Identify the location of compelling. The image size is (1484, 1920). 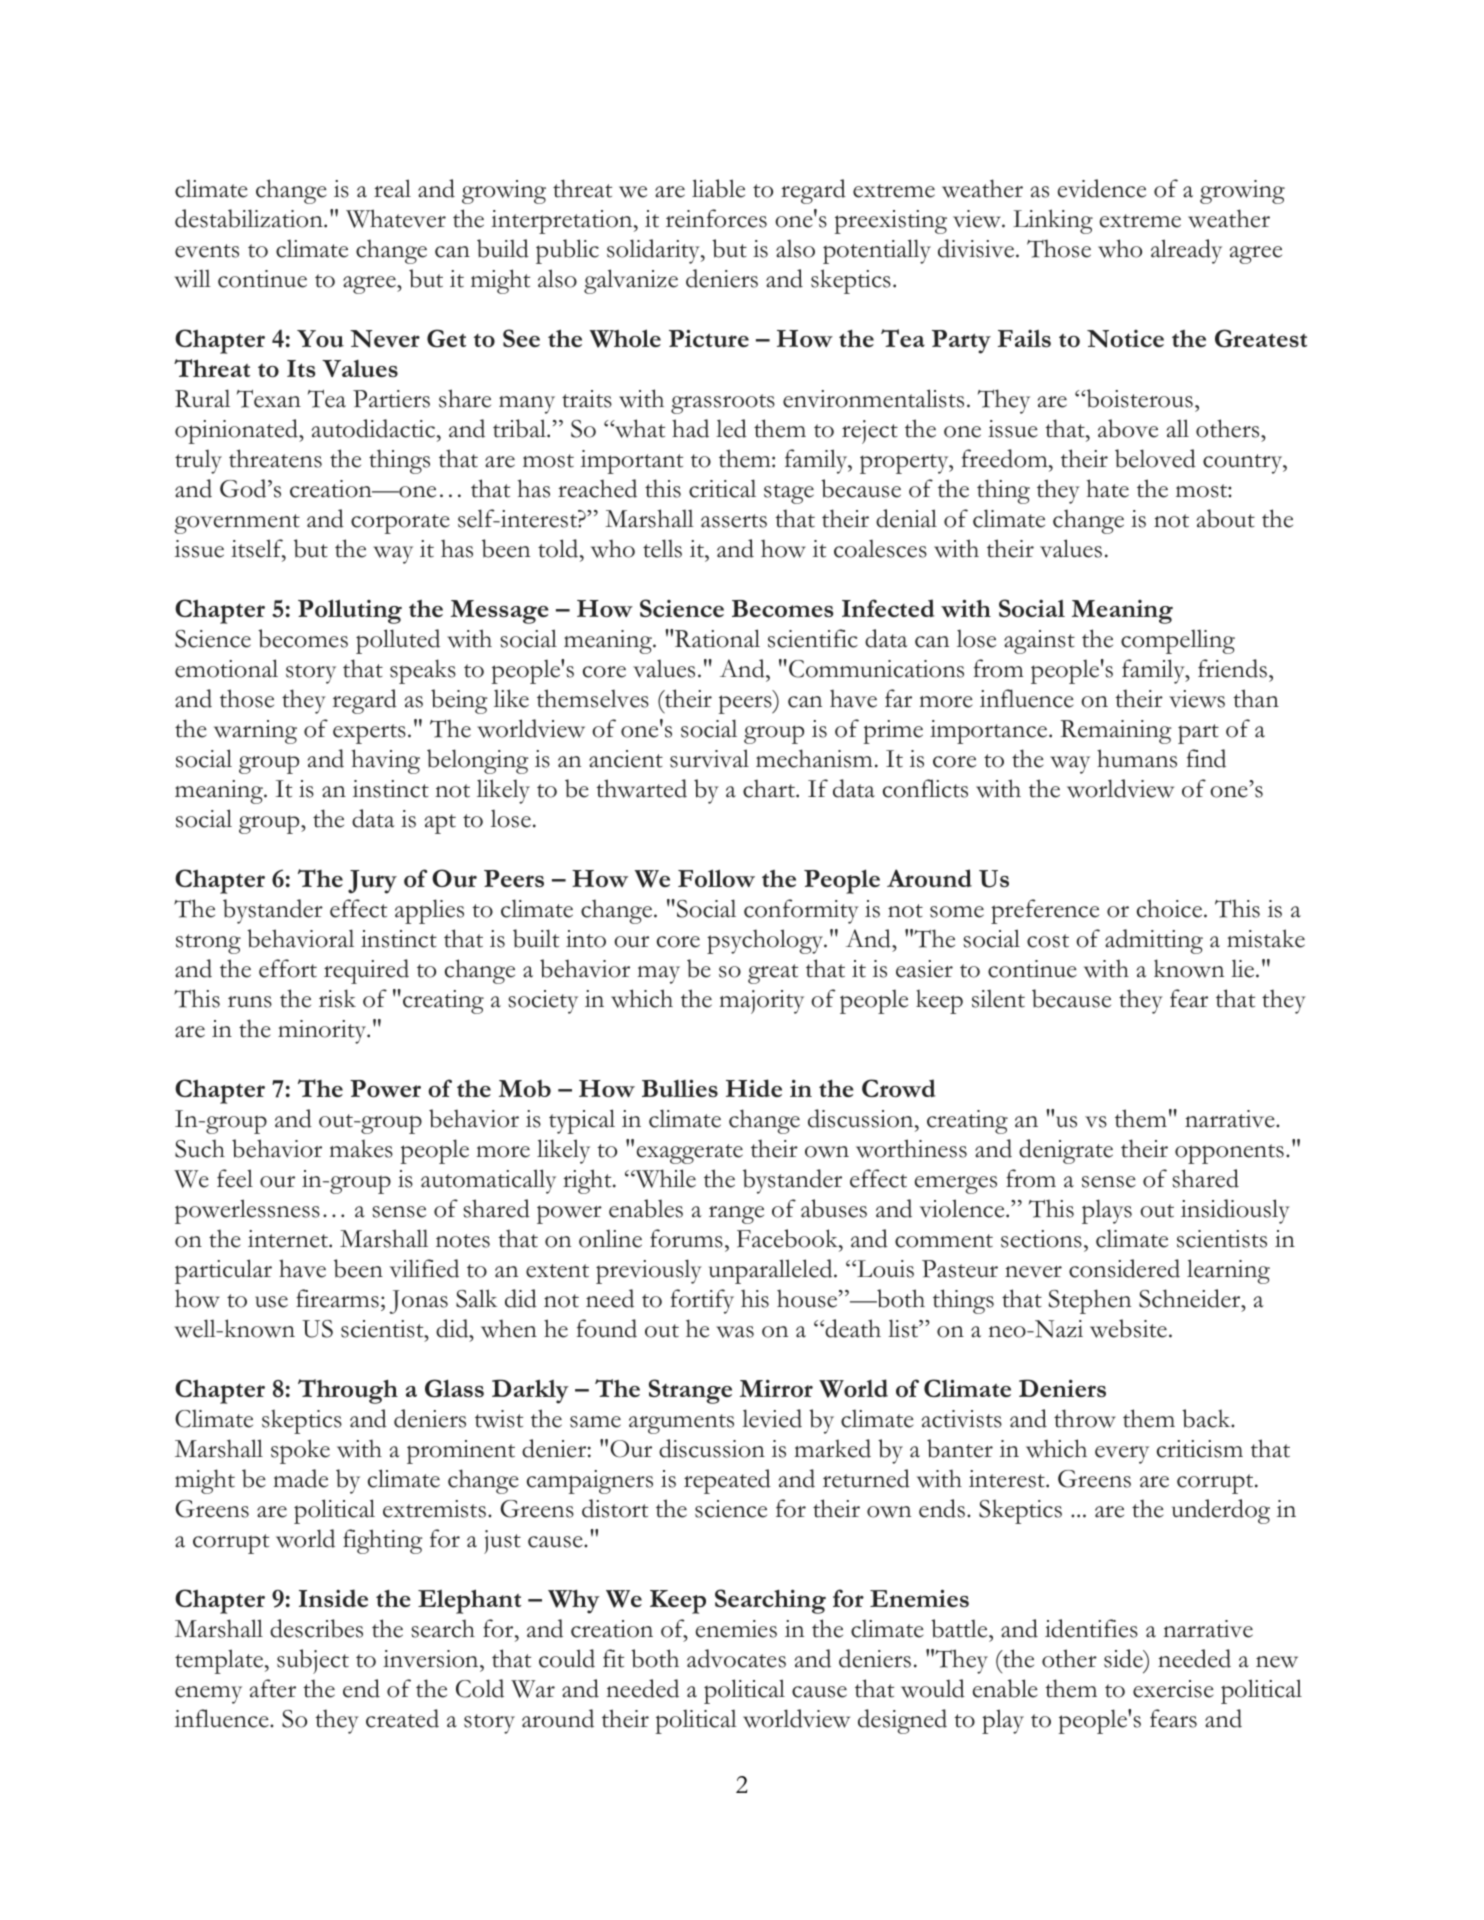
(1178, 641).
